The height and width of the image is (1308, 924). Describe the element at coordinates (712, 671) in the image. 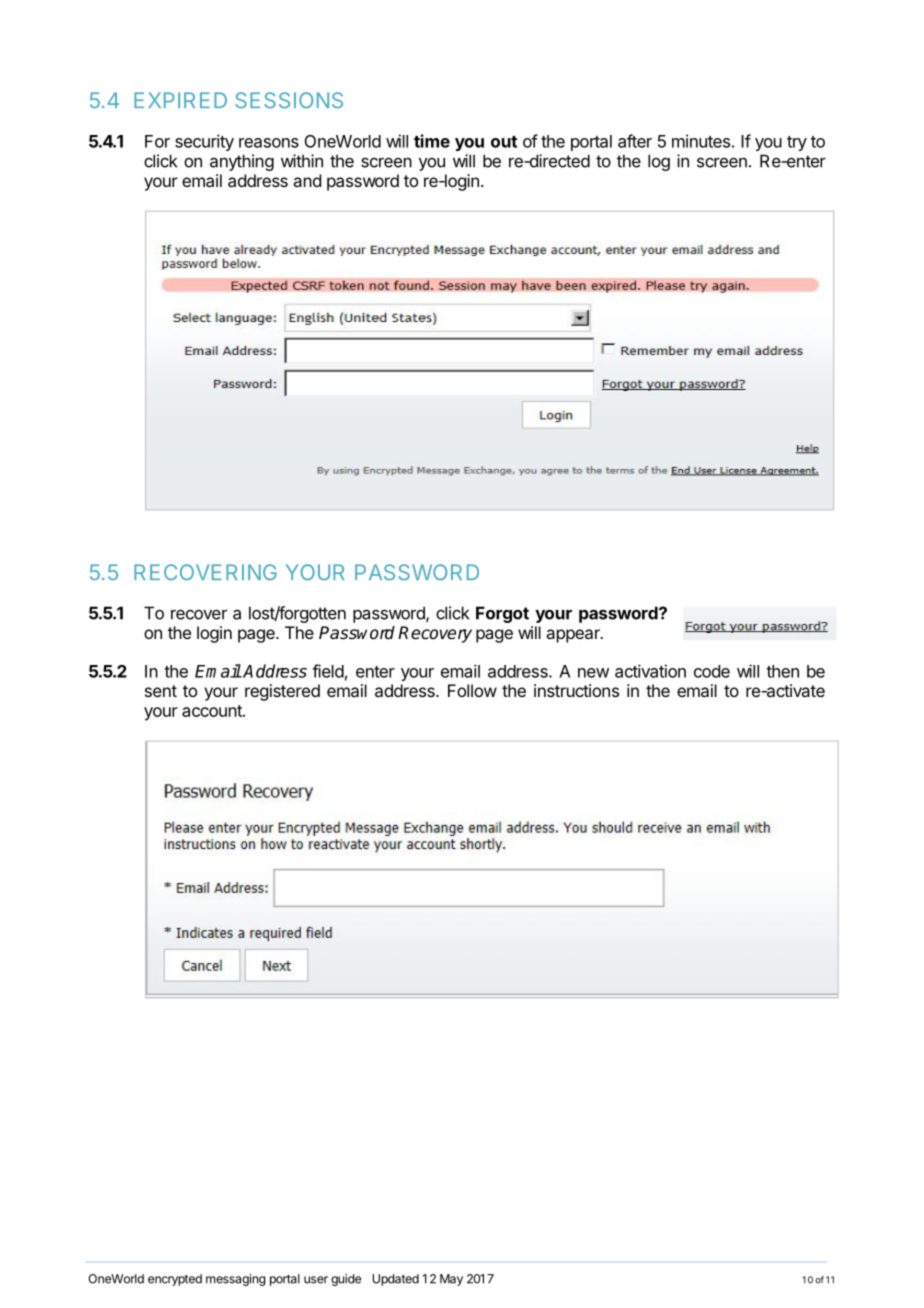

I see `code` at that location.
